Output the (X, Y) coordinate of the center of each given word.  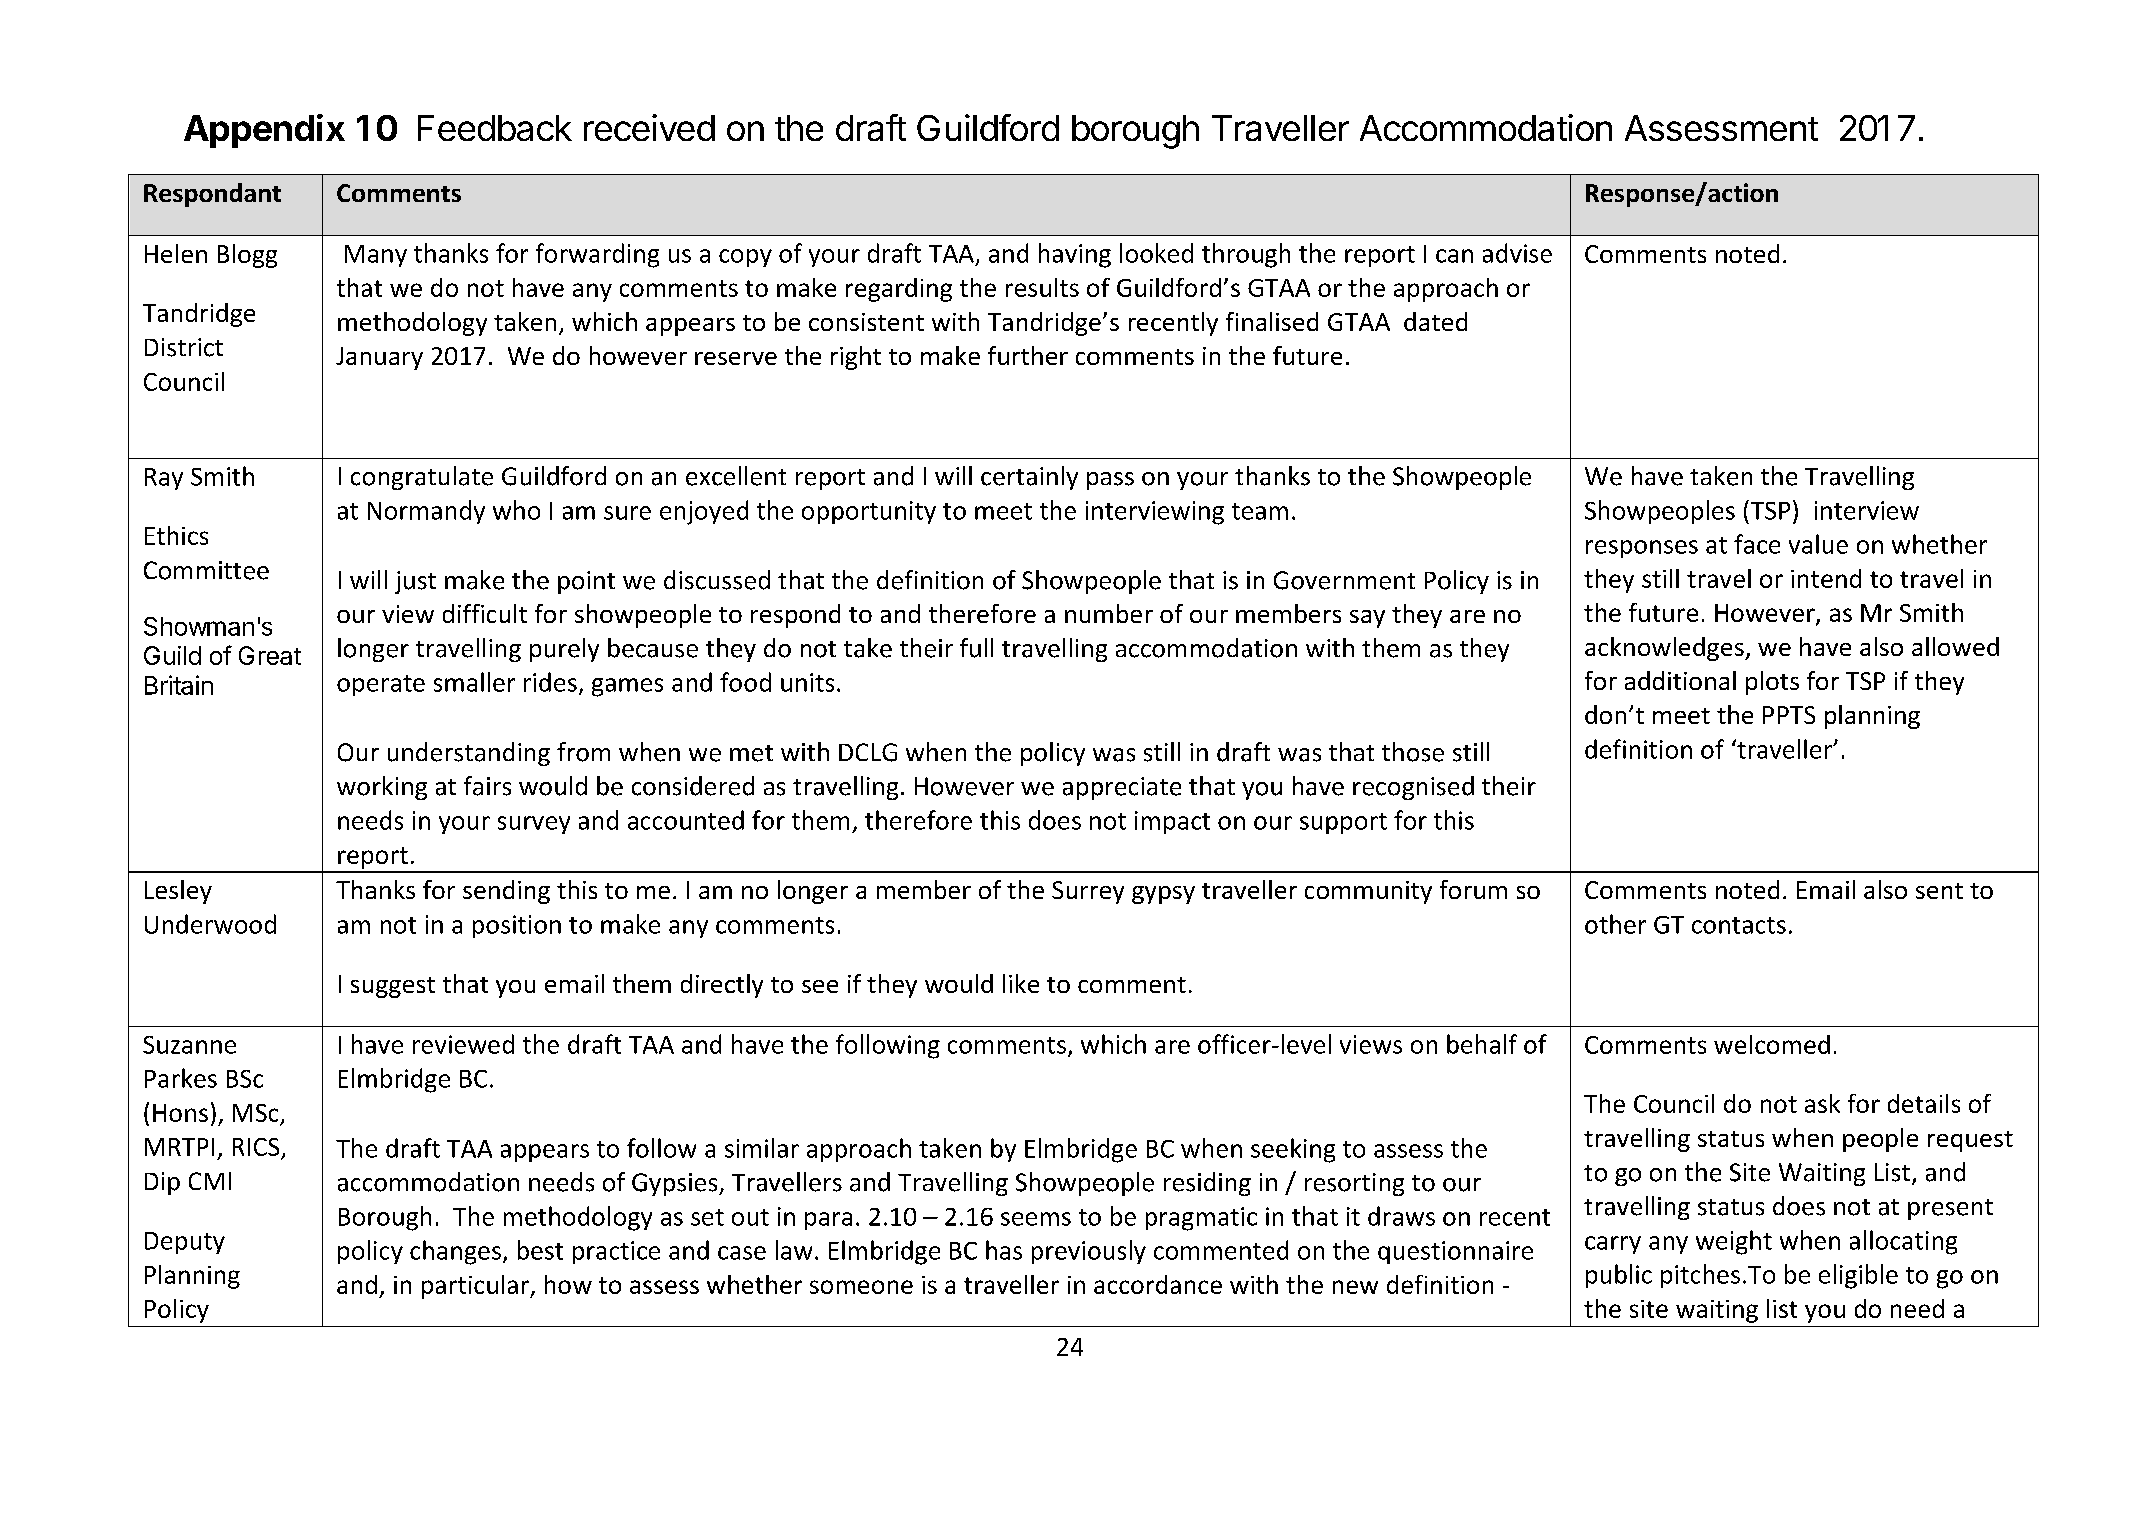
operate (381, 685)
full (976, 648)
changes (455, 1252)
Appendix (264, 131)
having (1075, 255)
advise (1517, 253)
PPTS (1789, 715)
